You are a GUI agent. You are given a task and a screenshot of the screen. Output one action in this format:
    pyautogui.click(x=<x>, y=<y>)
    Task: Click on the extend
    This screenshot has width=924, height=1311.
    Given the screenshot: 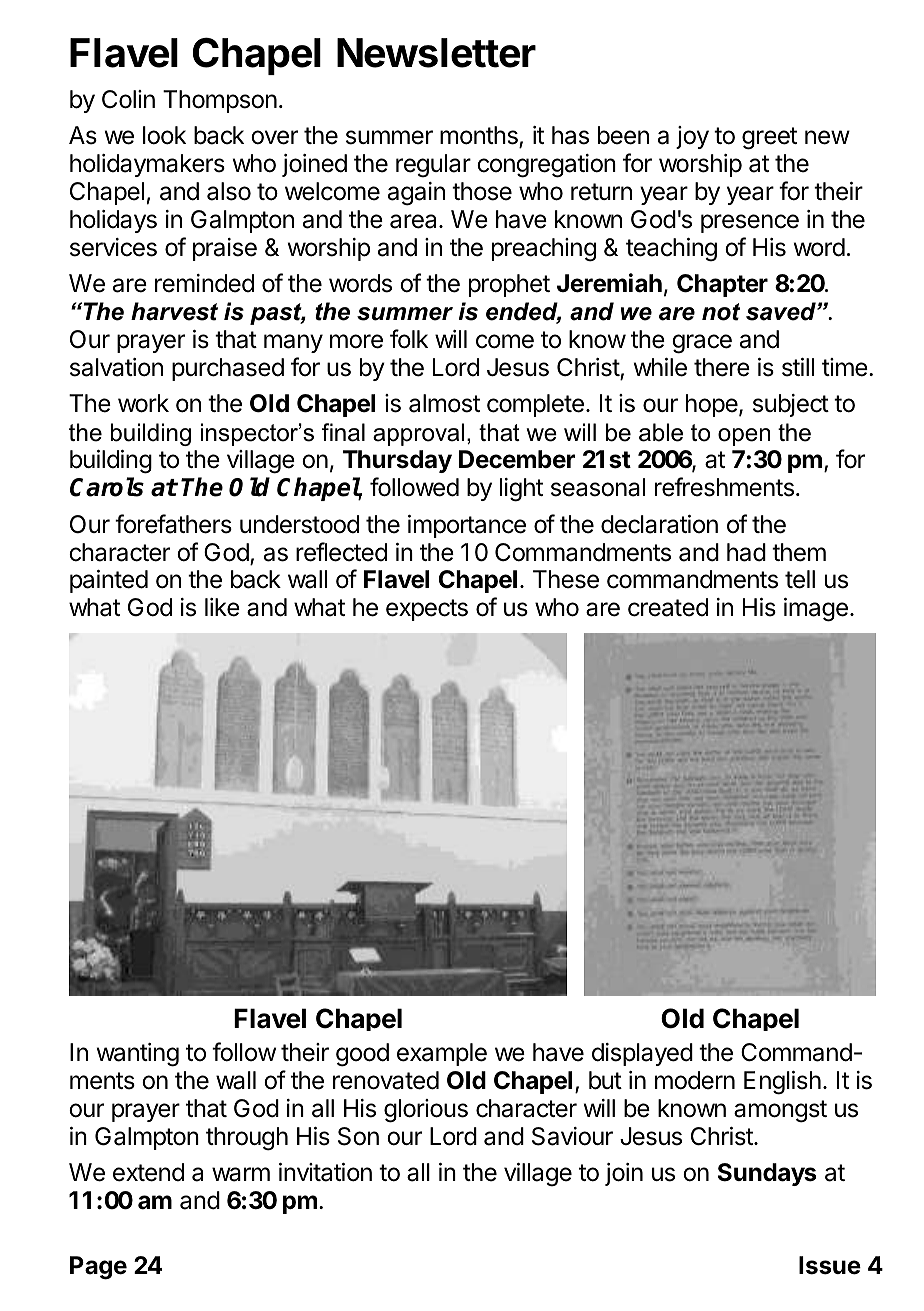 What is the action you would take?
    pyautogui.click(x=148, y=1172)
